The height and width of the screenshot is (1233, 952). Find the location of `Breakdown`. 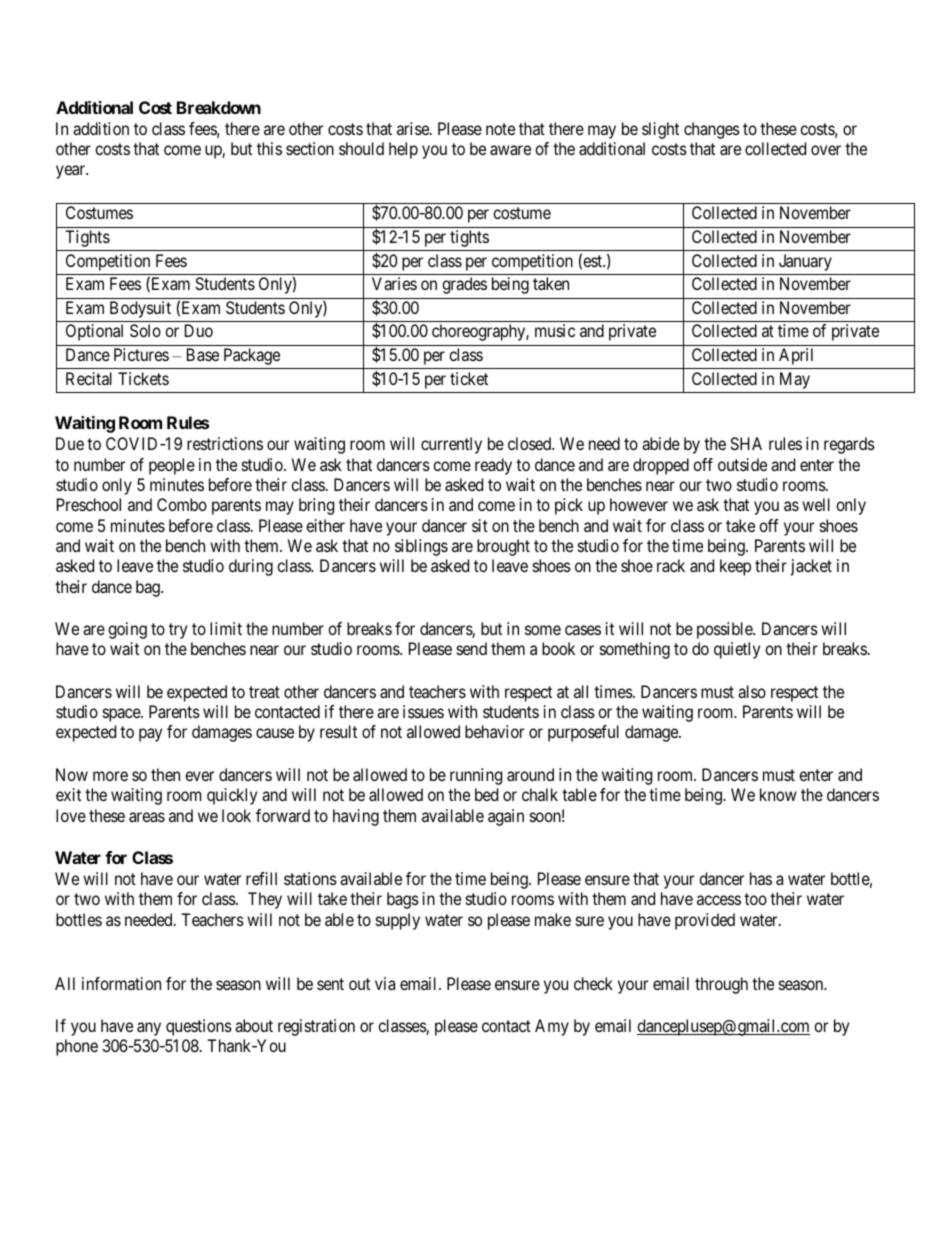

Breakdown is located at coordinates (219, 107).
